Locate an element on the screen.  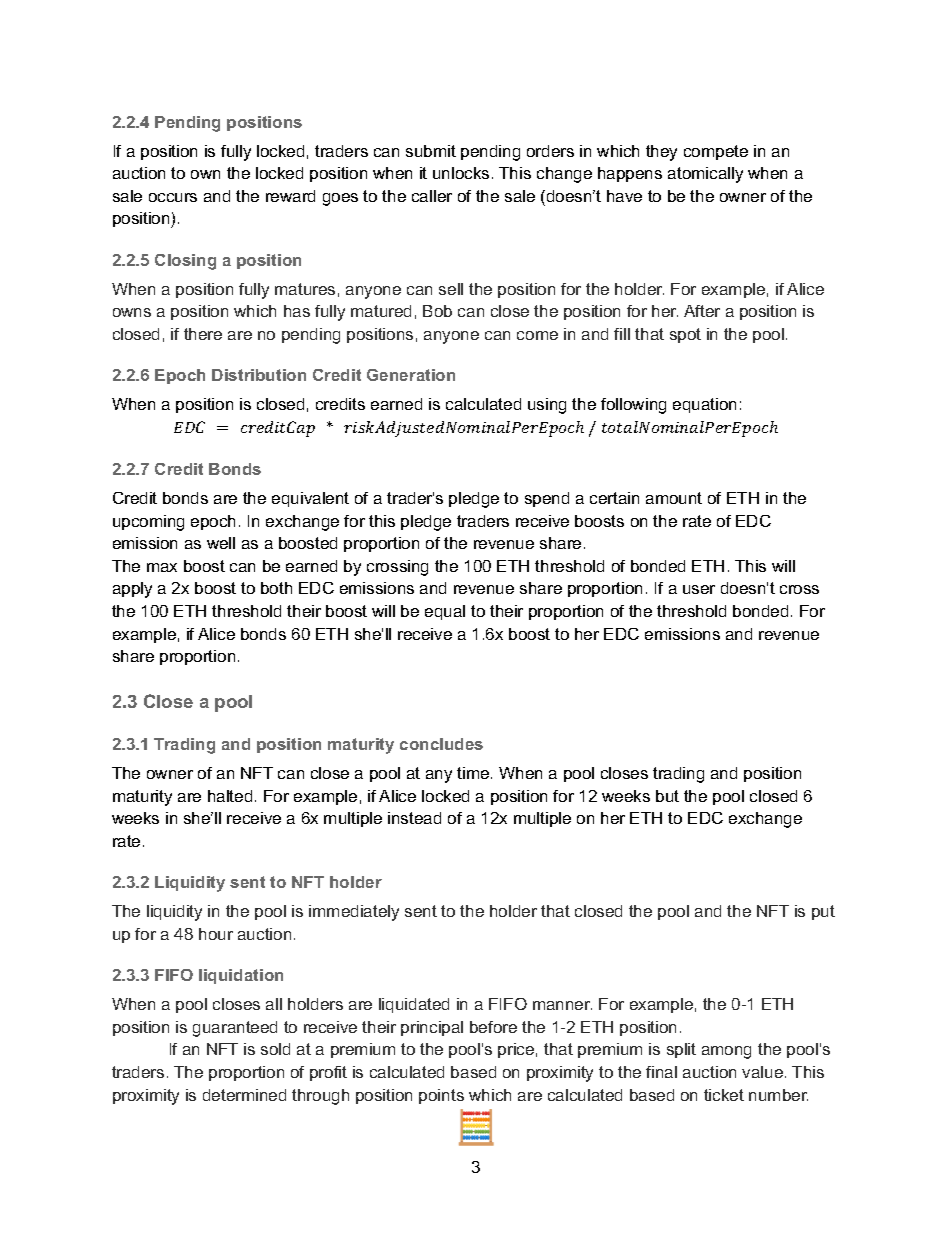
determined is located at coordinates (244, 1095).
